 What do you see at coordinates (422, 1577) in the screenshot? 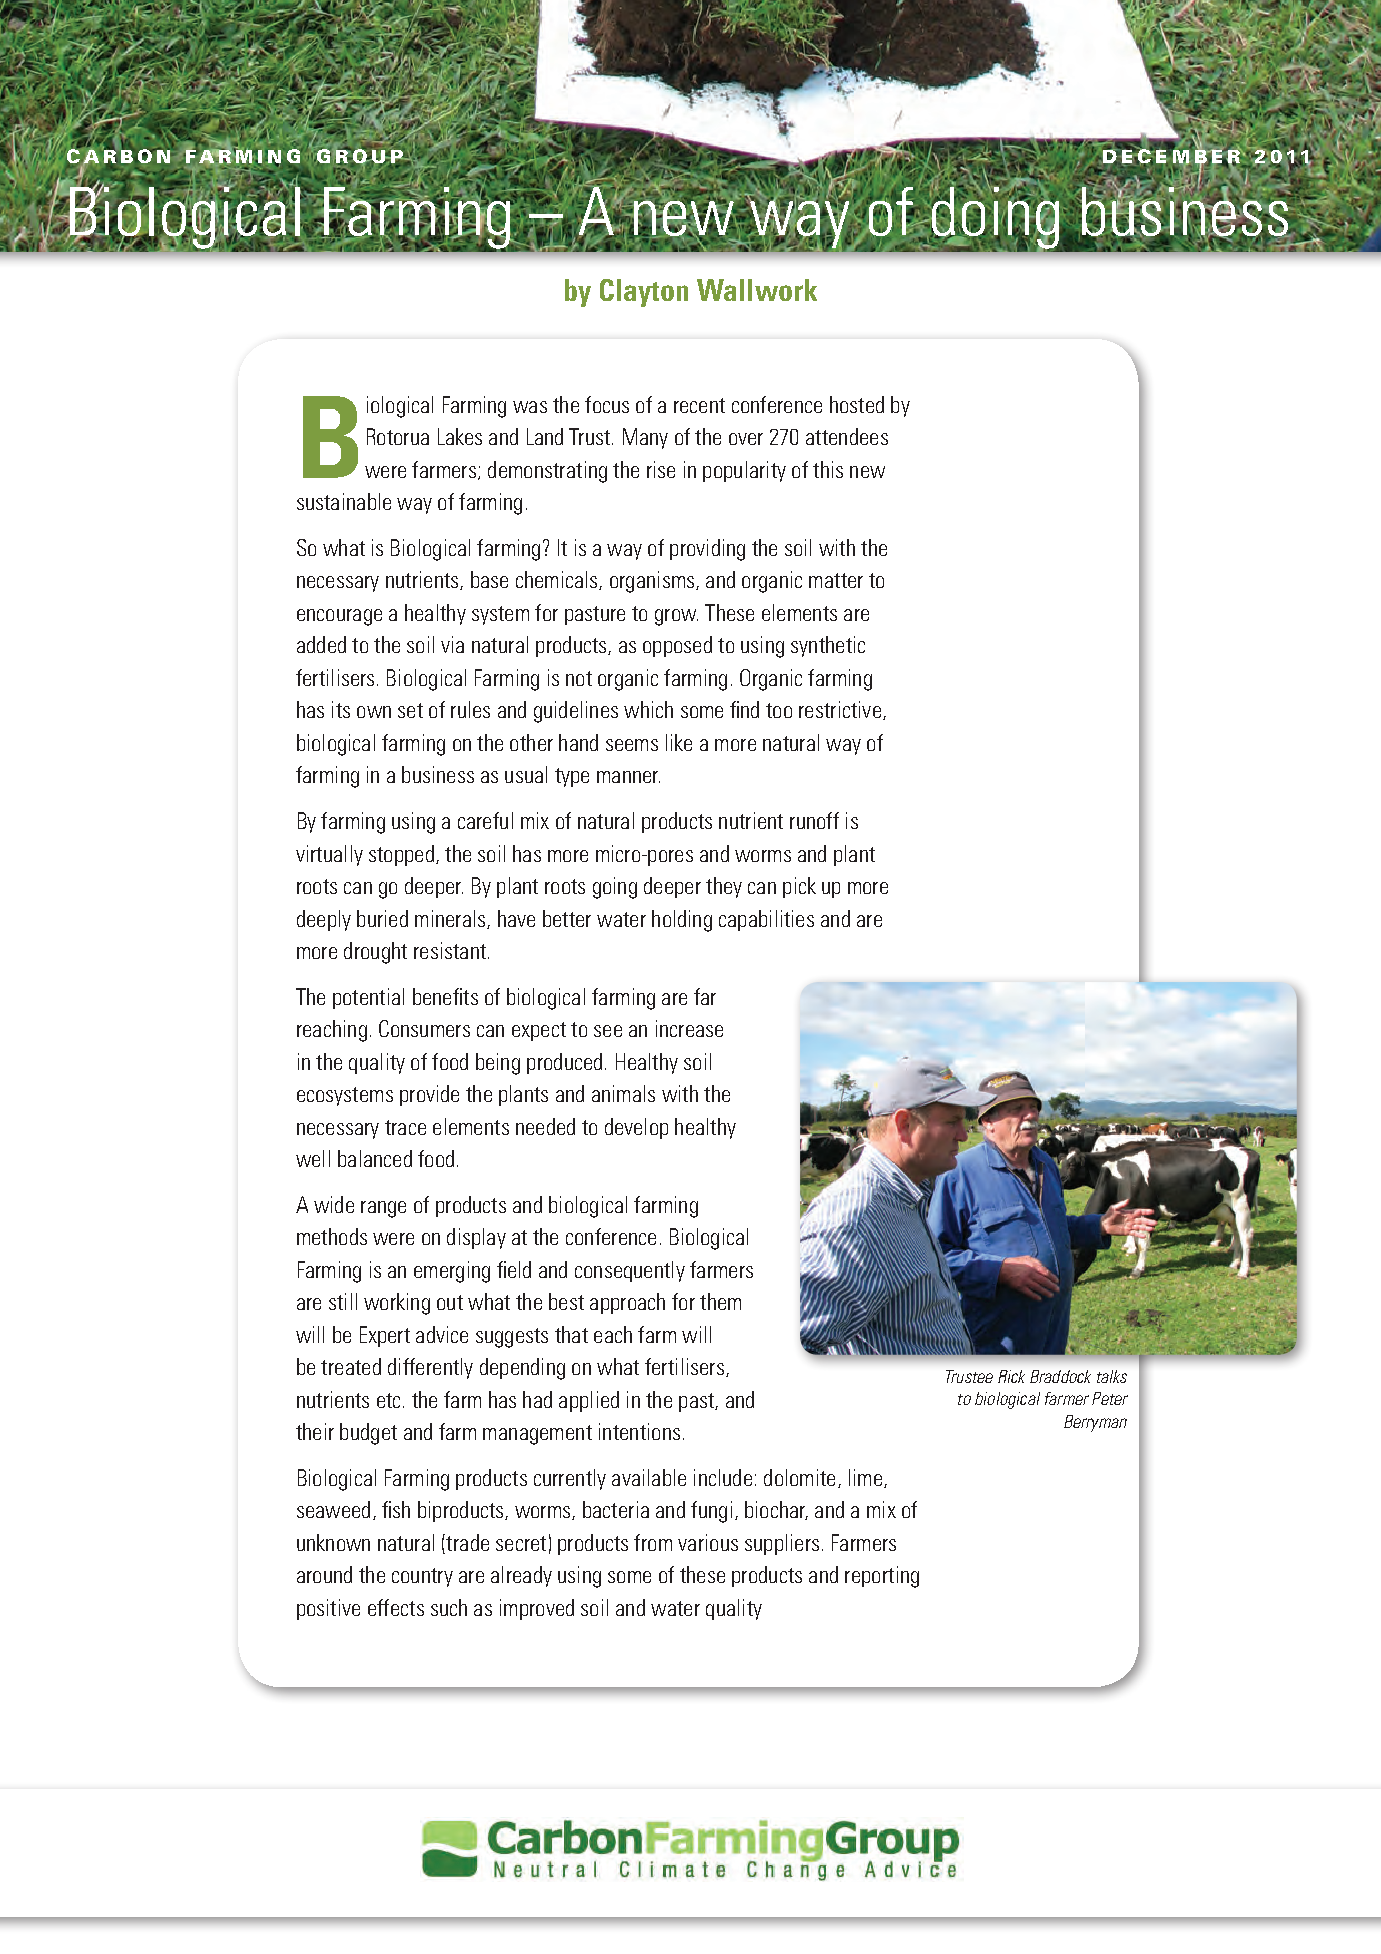
I see `country` at bounding box center [422, 1577].
